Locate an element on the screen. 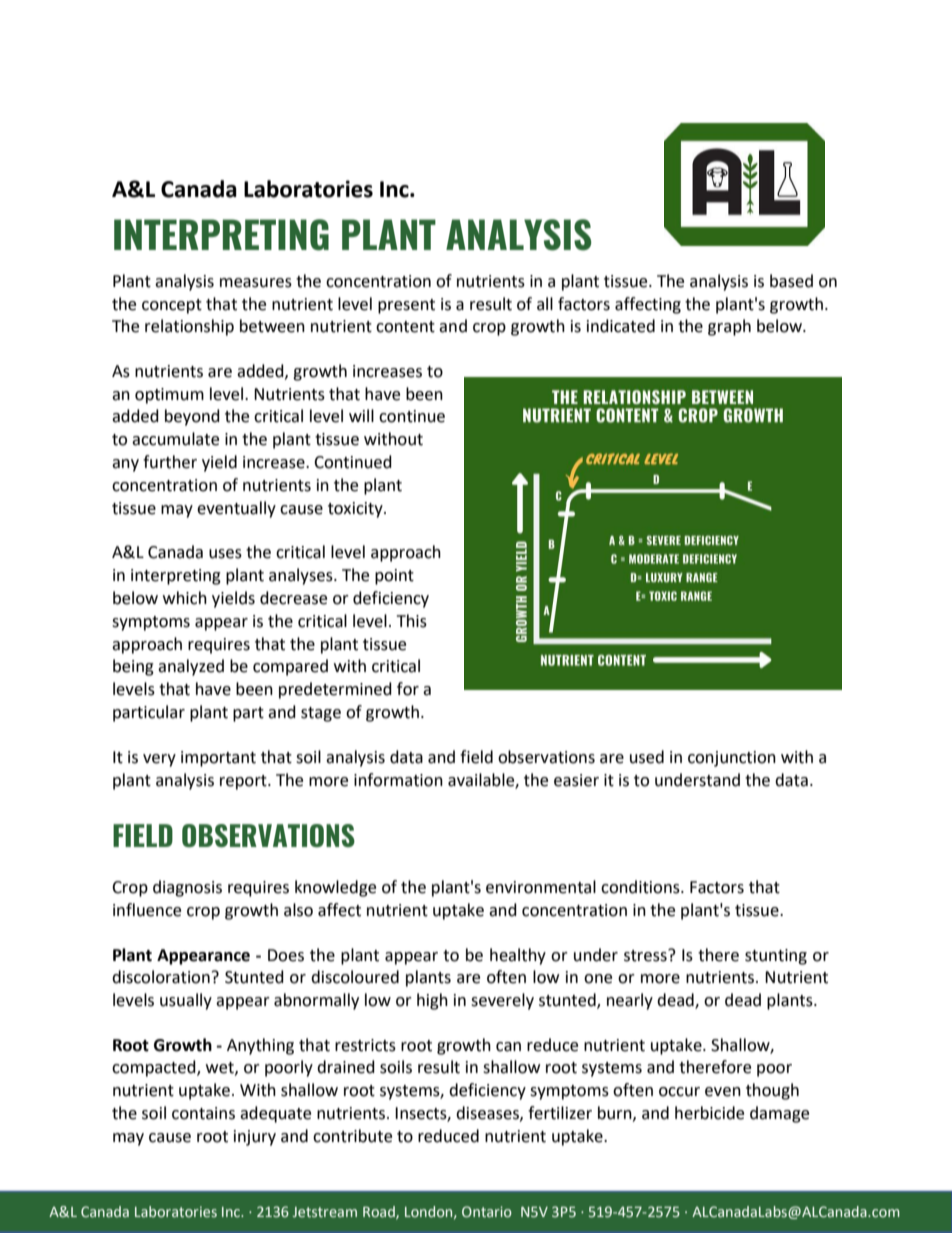 The width and height of the screenshot is (952, 1233). conjunction is located at coordinates (732, 759).
